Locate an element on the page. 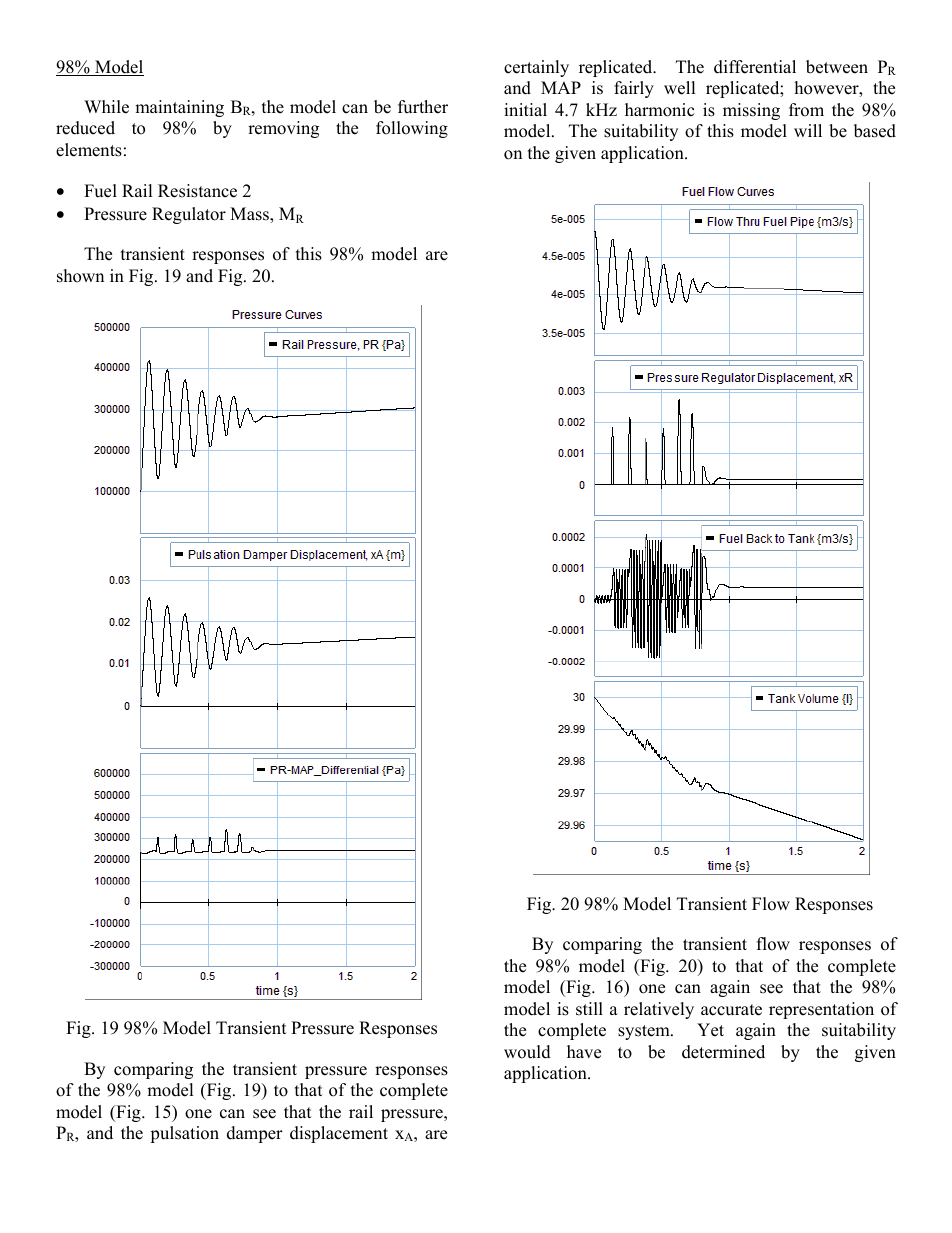 Image resolution: width=952 pixels, height=1233 pixels. damper is located at coordinates (255, 1134).
